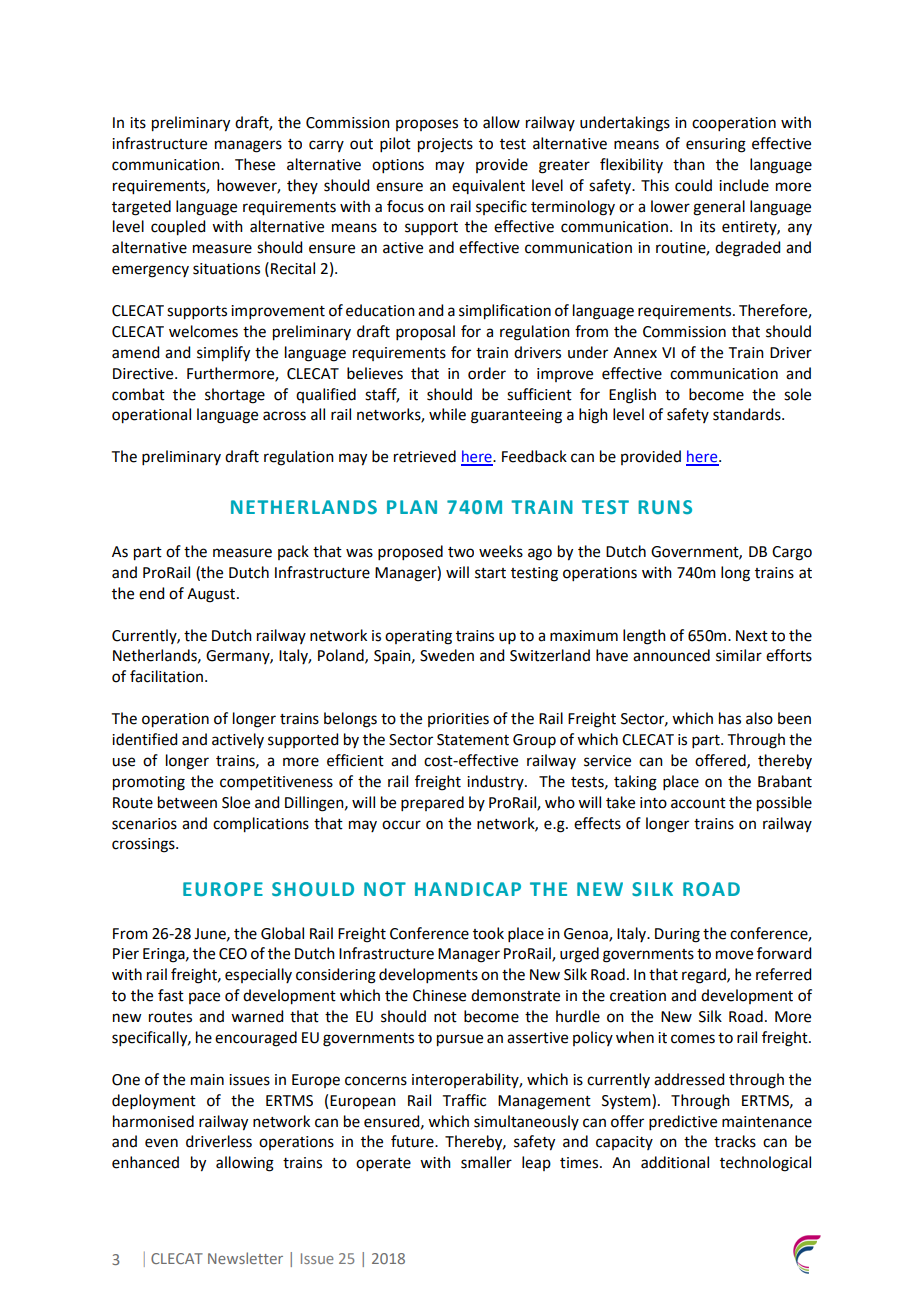 Image resolution: width=924 pixels, height=1309 pixels. Describe the element at coordinates (255, 164) in the page. I see `These` at that location.
